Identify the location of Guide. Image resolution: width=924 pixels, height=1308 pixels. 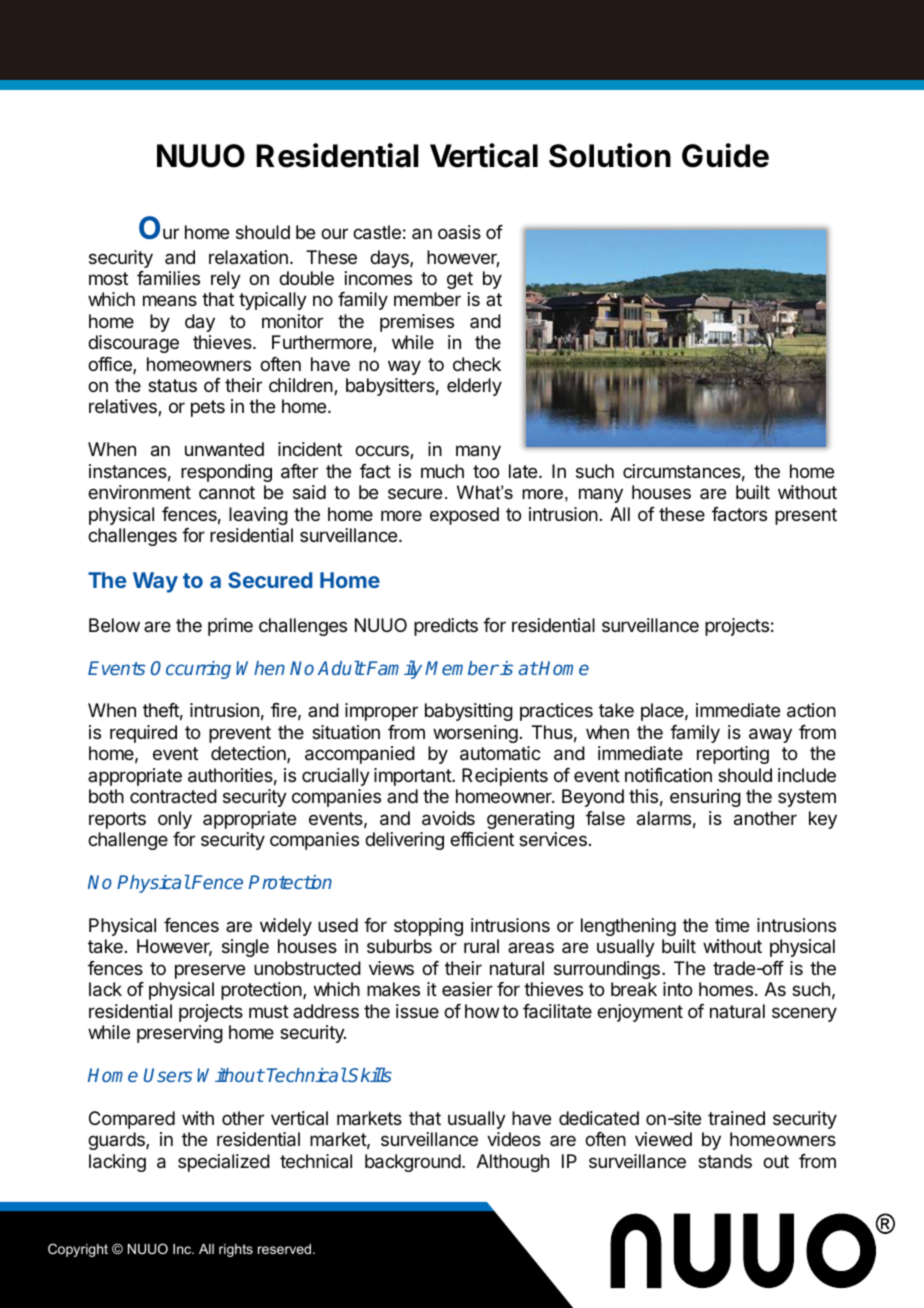
(725, 155).
